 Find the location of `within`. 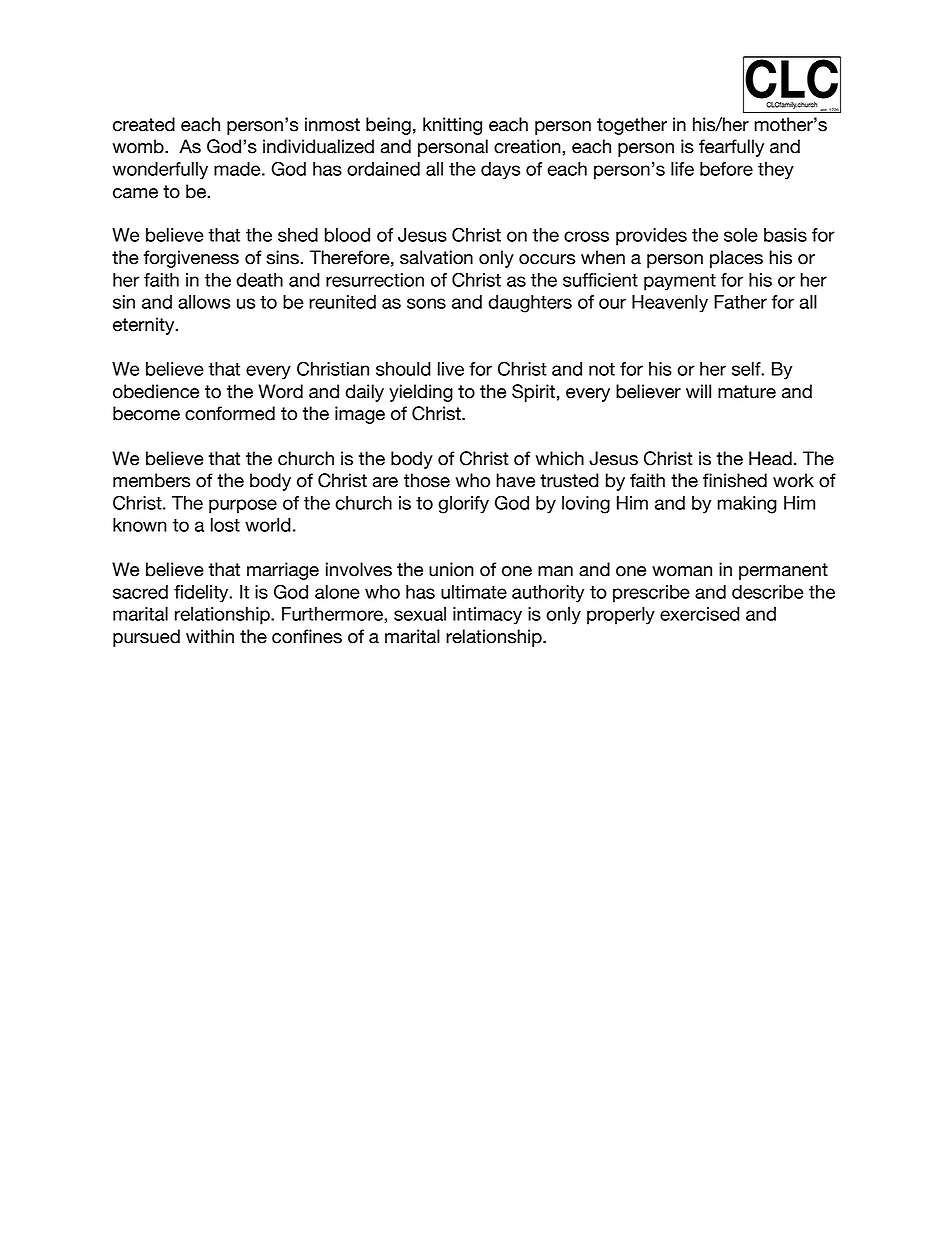

within is located at coordinates (210, 636).
